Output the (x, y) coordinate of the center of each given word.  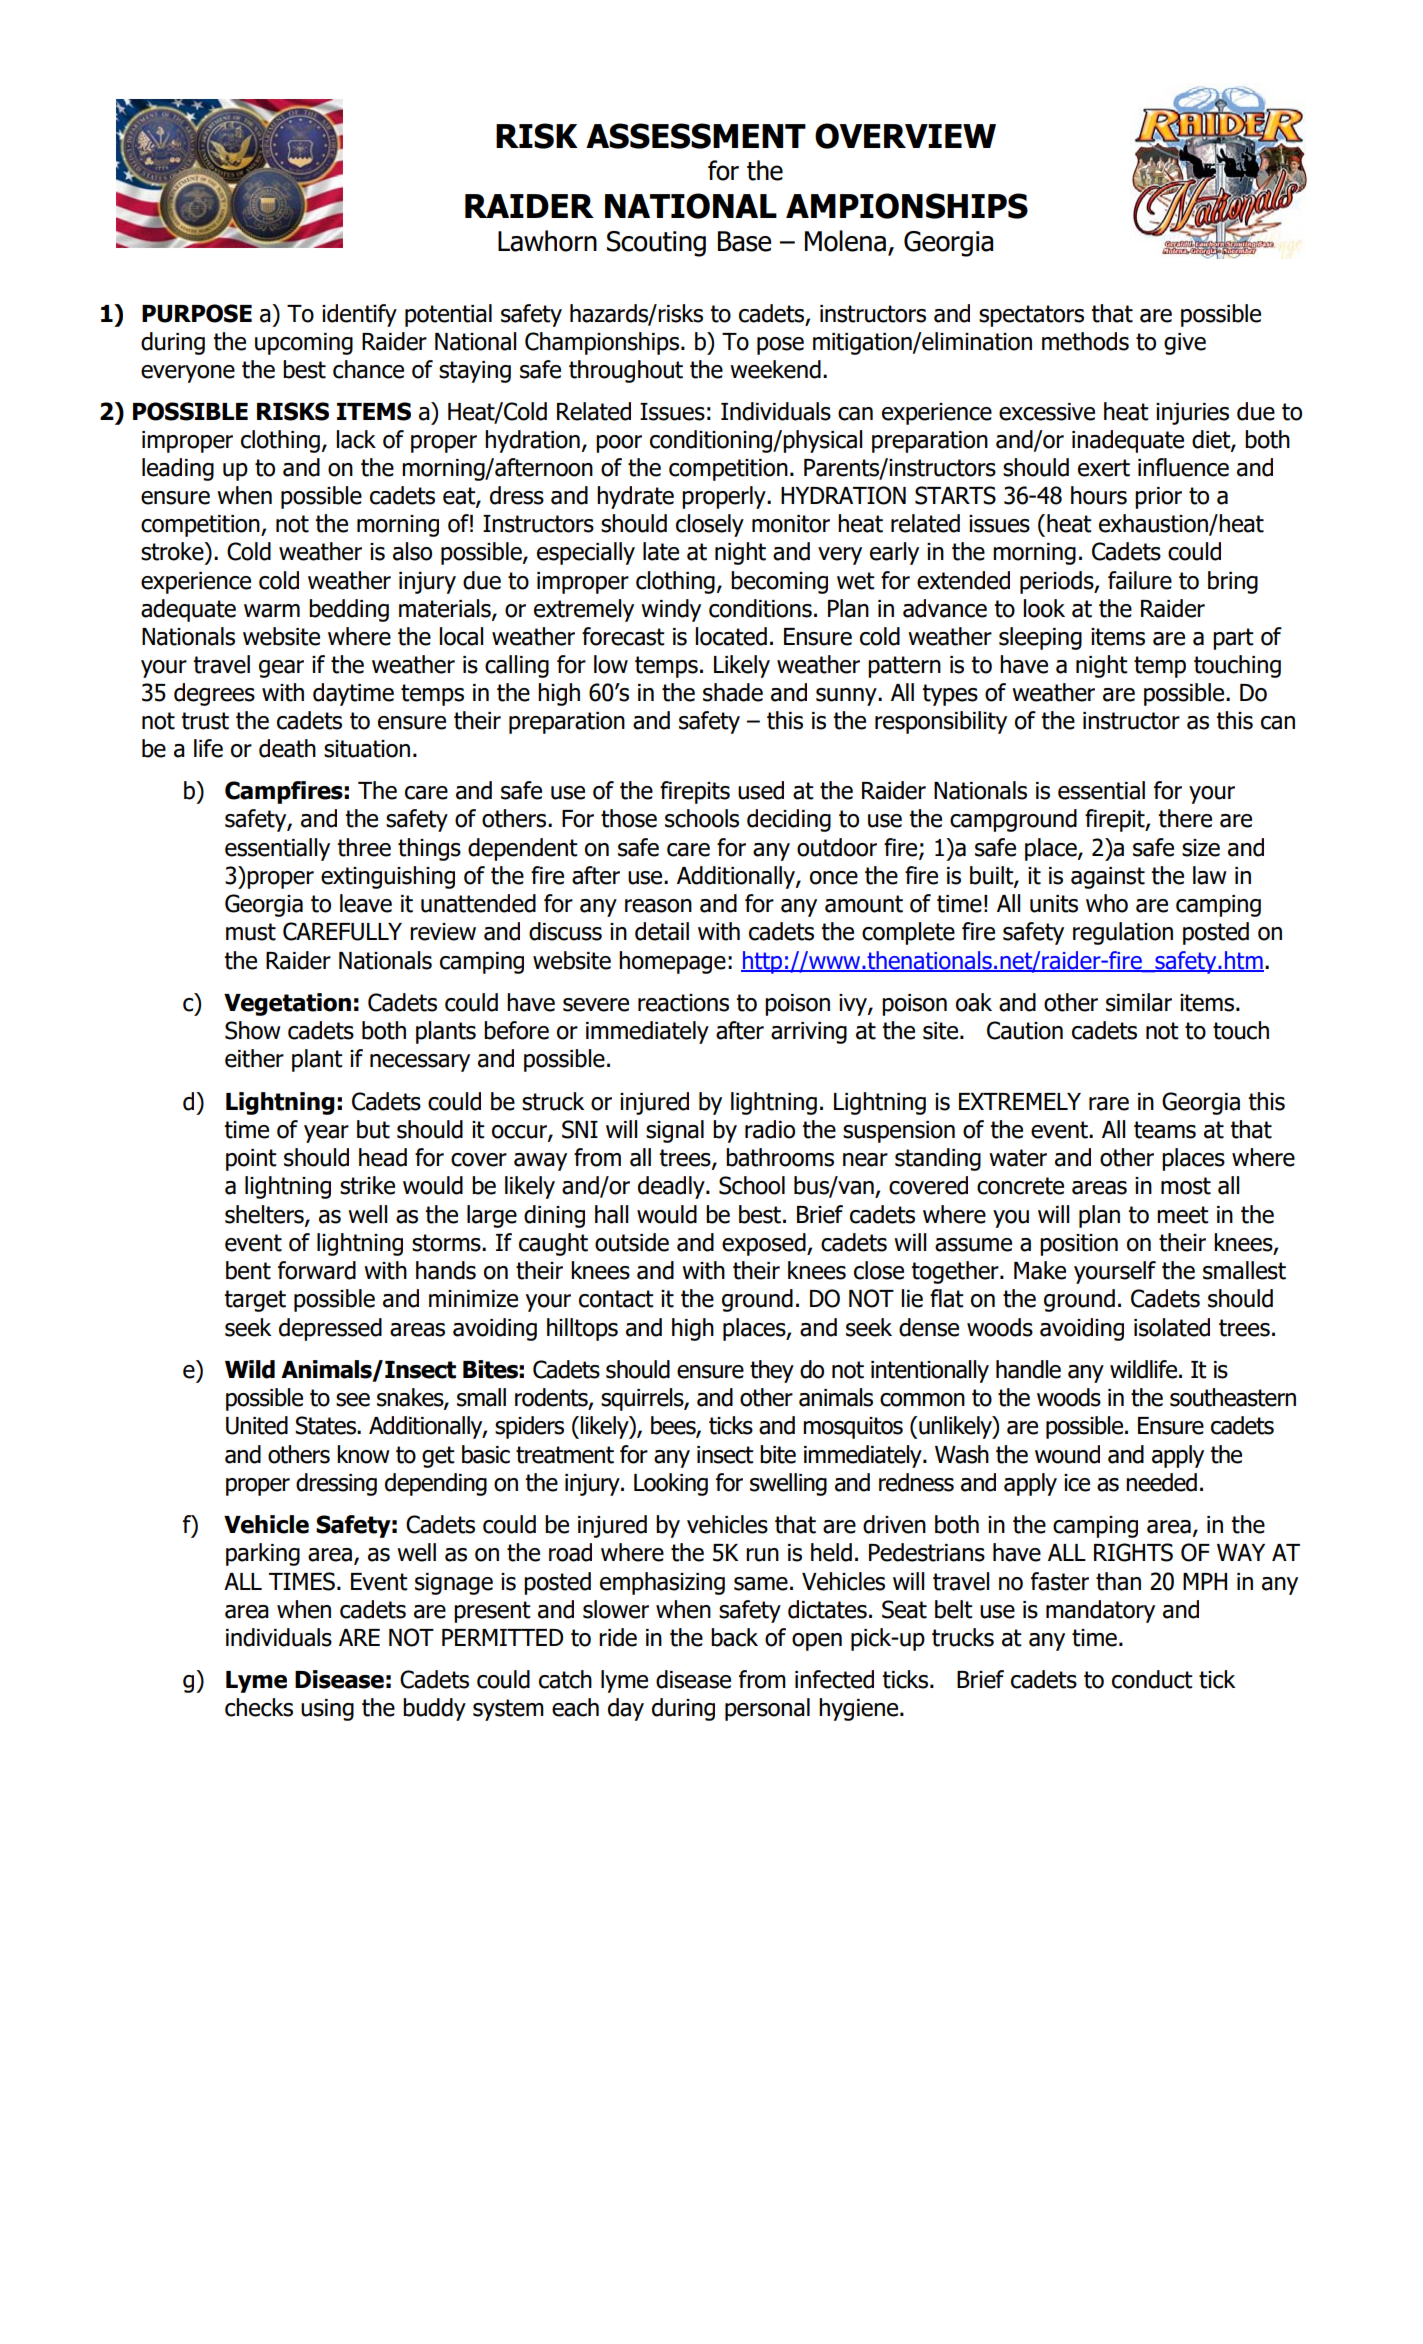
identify (359, 315)
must (251, 932)
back (734, 1637)
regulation (1123, 933)
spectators (1031, 316)
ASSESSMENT (696, 136)
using (327, 1710)
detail (662, 931)
